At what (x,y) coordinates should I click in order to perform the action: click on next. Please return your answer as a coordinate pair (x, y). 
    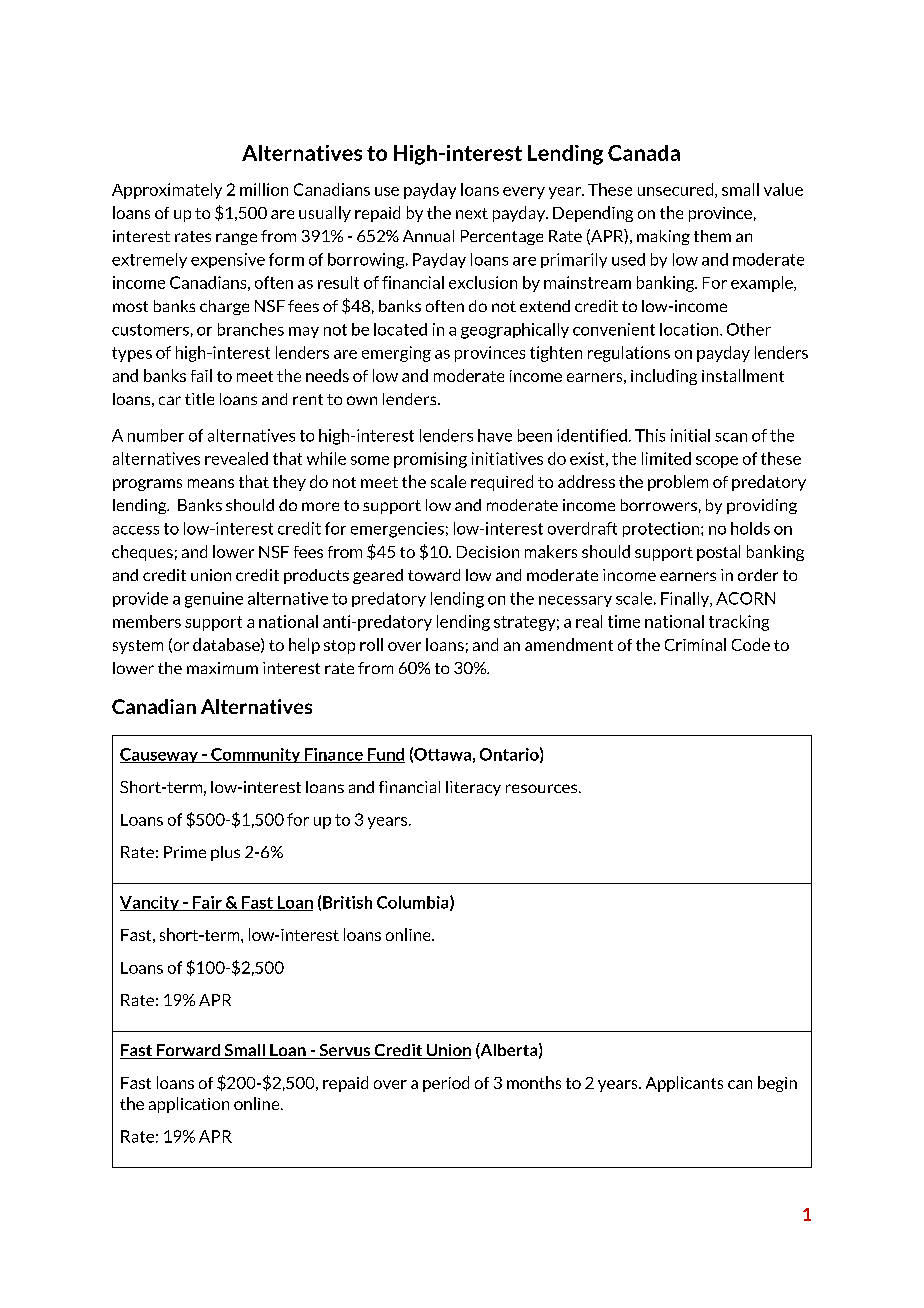
    Looking at the image, I should click on (472, 213).
